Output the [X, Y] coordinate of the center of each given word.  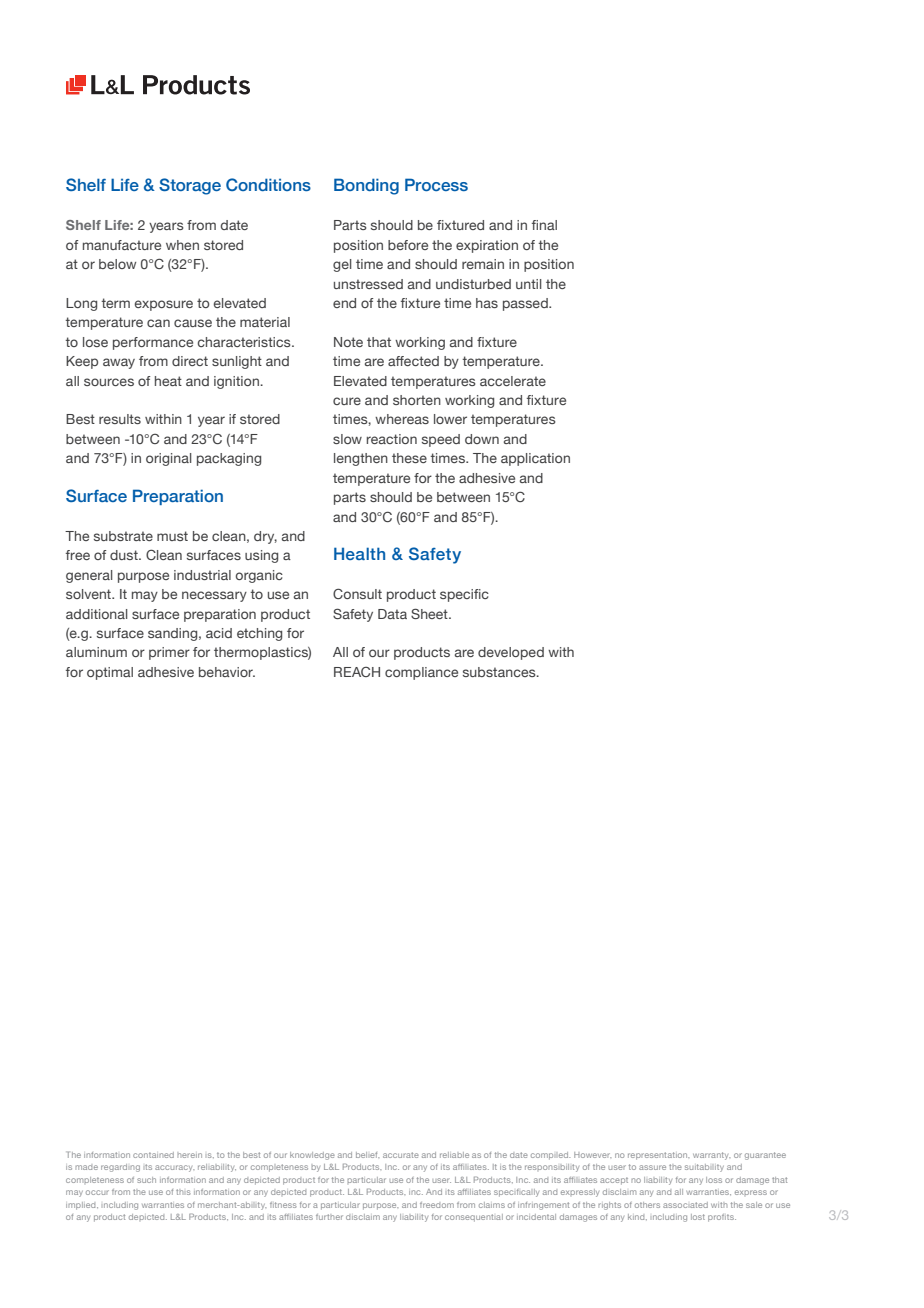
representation [658, 1156]
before [408, 245]
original [169, 459]
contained [153, 1155]
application [535, 459]
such [146, 1180]
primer [169, 653]
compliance [421, 673]
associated [685, 1205]
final [544, 225]
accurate [401, 1155]
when [182, 245]
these [409, 458]
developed [511, 653]
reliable [454, 1155]
